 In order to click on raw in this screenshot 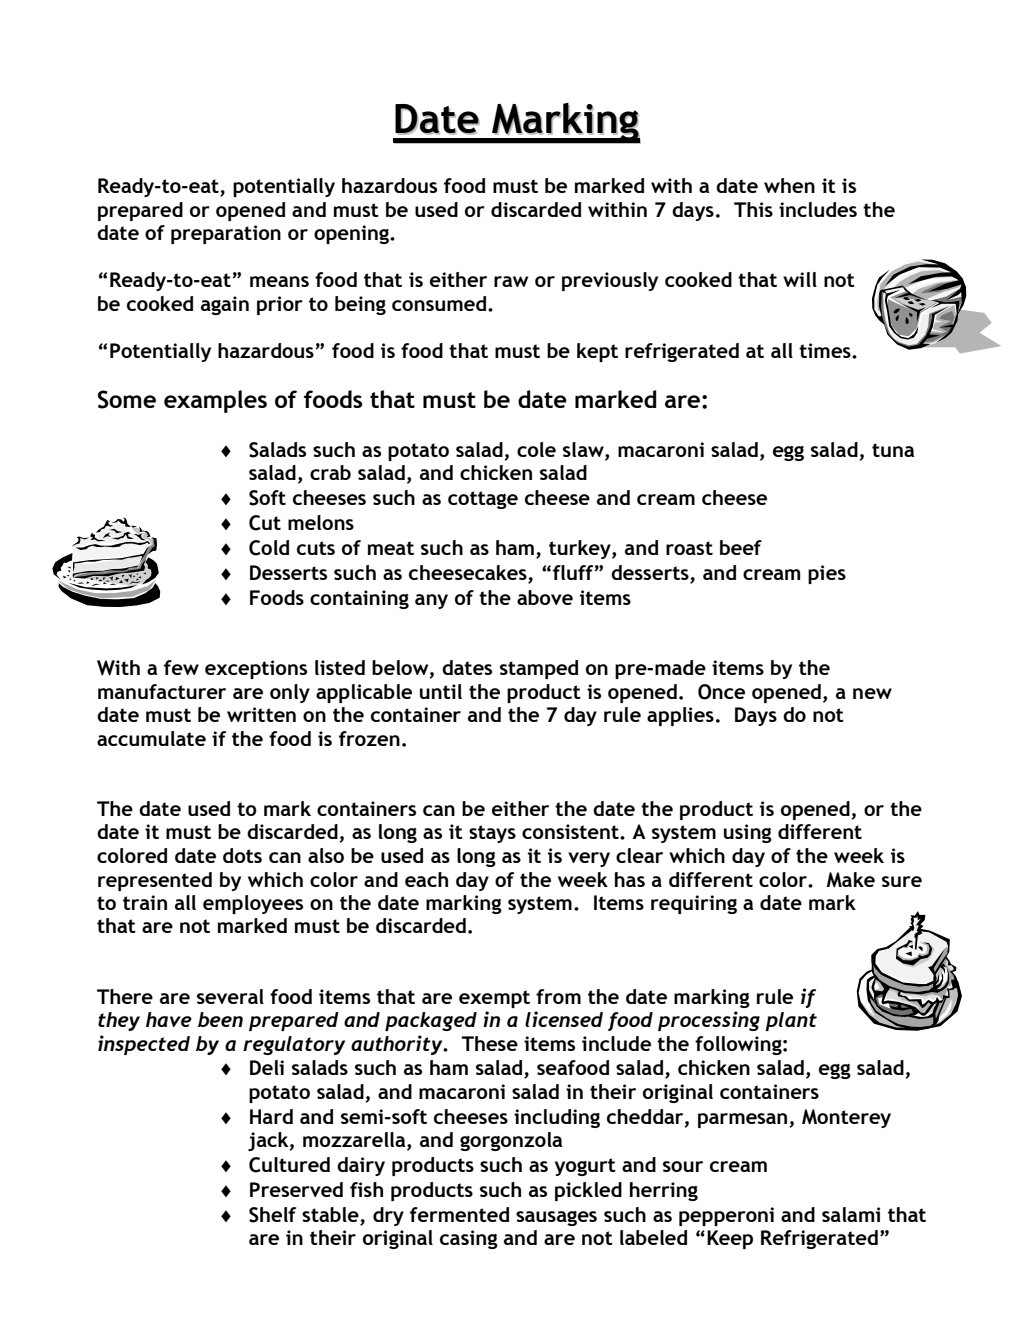, I will do `click(511, 281)`.
